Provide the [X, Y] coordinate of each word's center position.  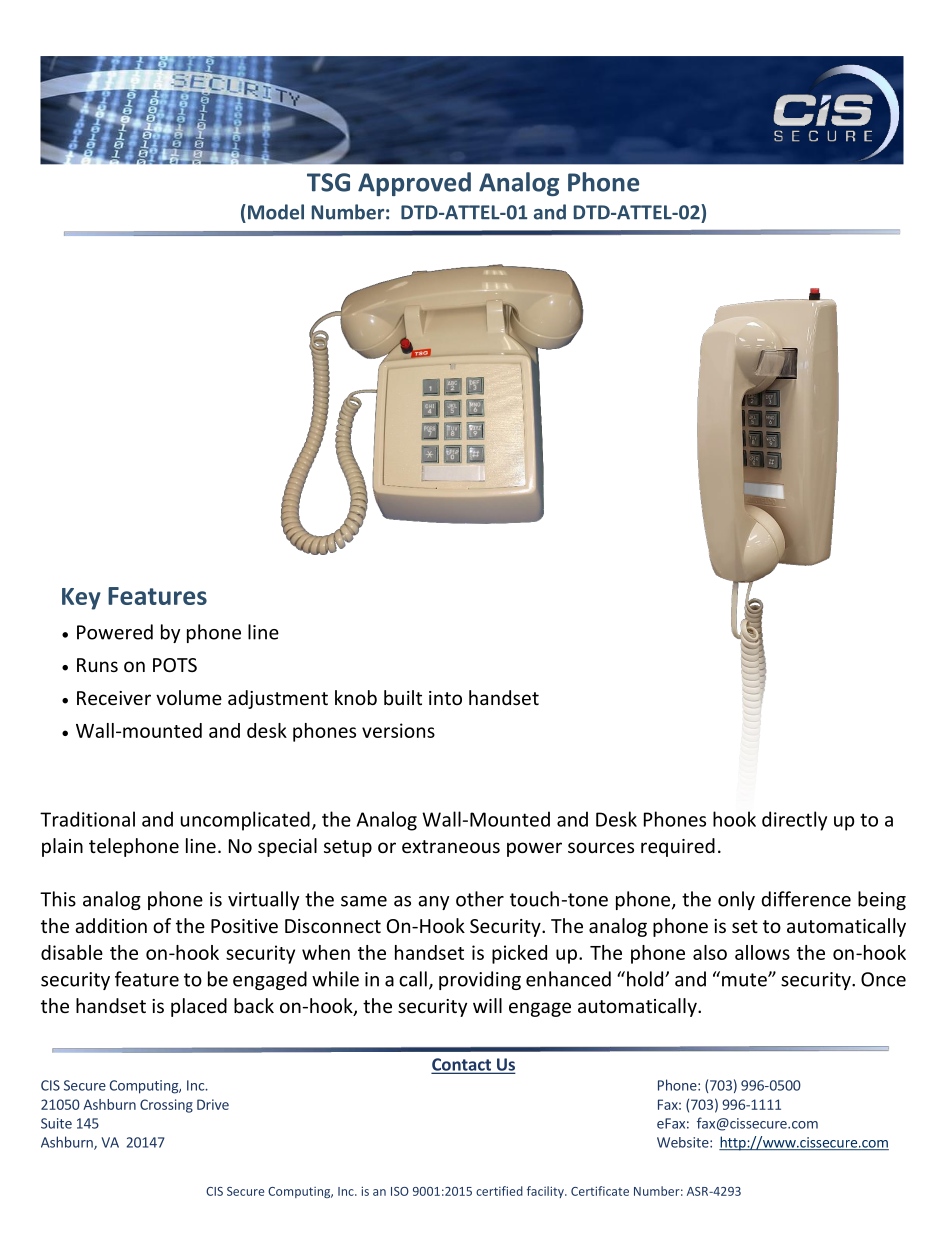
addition [111, 925]
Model [274, 212]
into [445, 698]
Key [81, 599]
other [480, 899]
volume [189, 697]
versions [398, 730]
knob [356, 697]
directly [794, 821]
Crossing [166, 1106]
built [403, 697]
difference [806, 899]
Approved [414, 184]
